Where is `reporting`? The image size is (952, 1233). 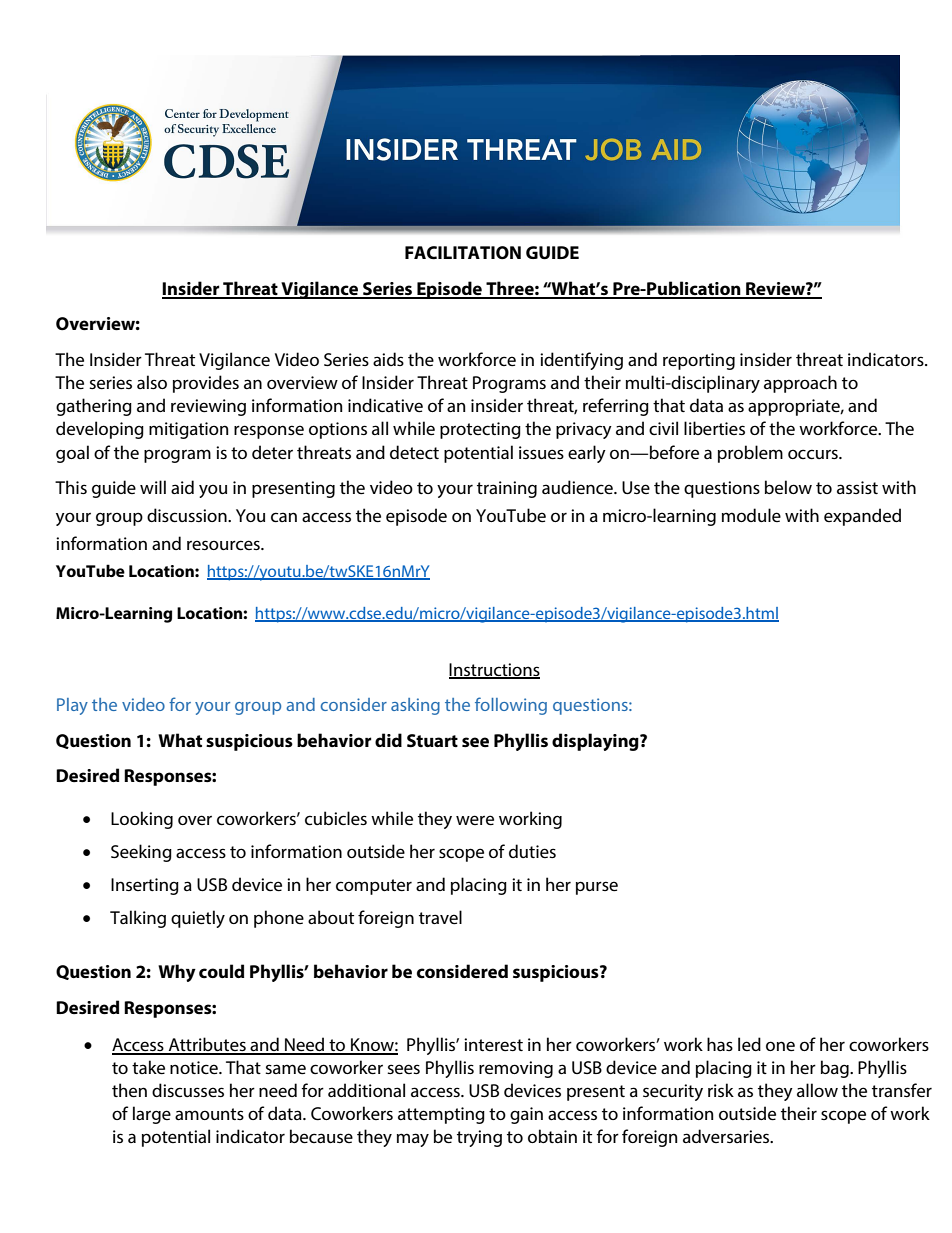
reporting is located at coordinates (699, 361).
